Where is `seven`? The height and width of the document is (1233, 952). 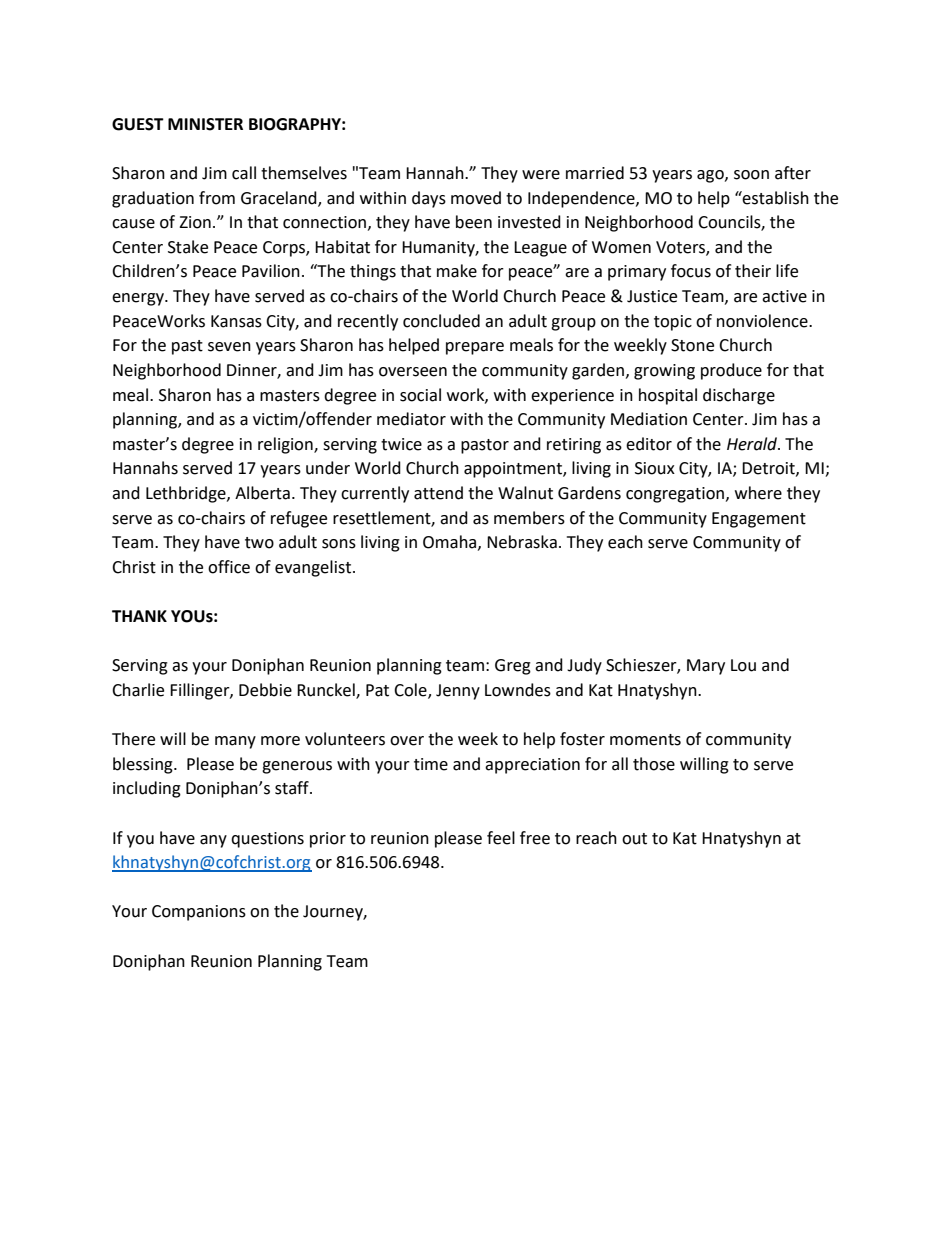
seven is located at coordinates (229, 347).
